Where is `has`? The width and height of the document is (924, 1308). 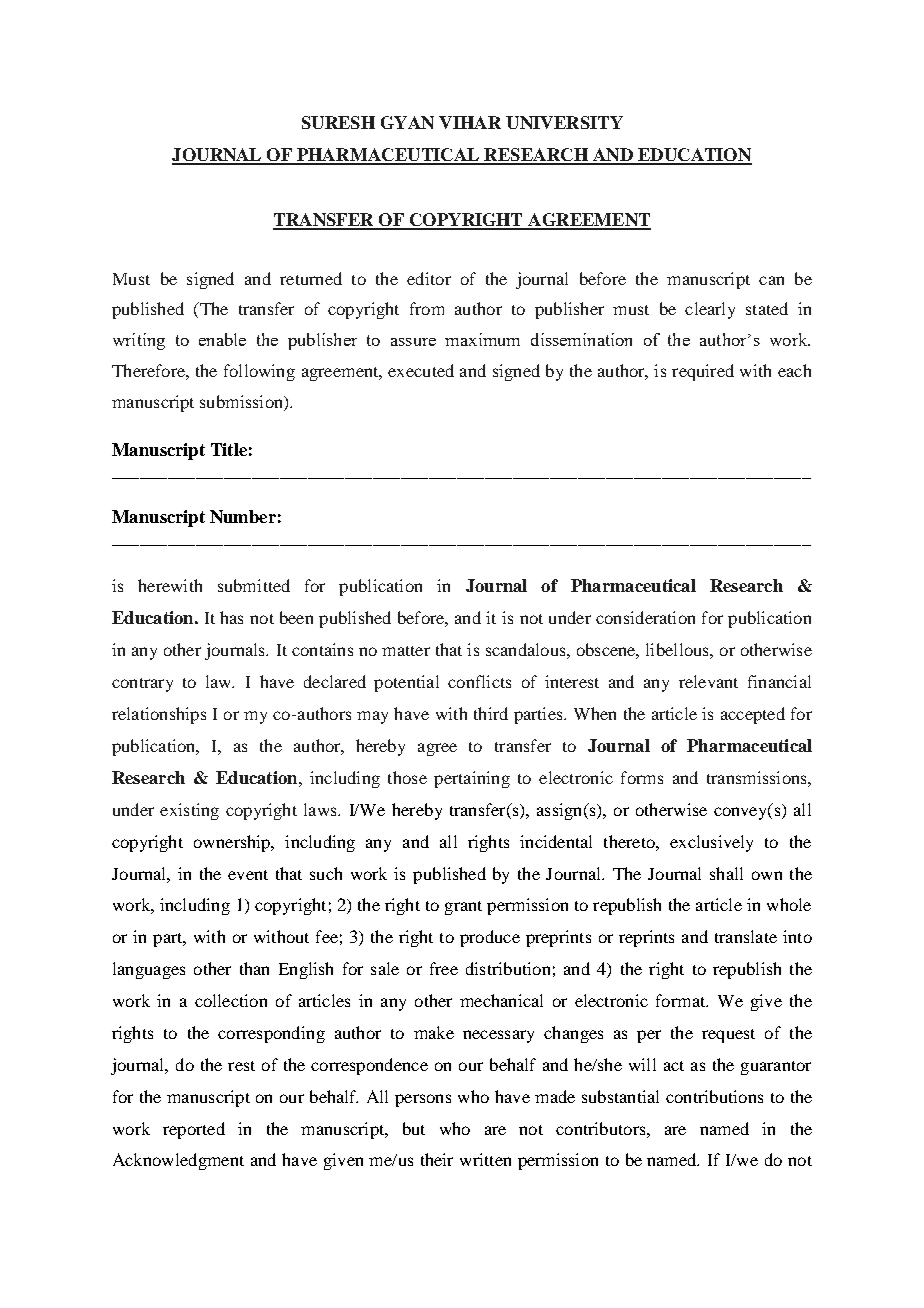 has is located at coordinates (231, 617).
